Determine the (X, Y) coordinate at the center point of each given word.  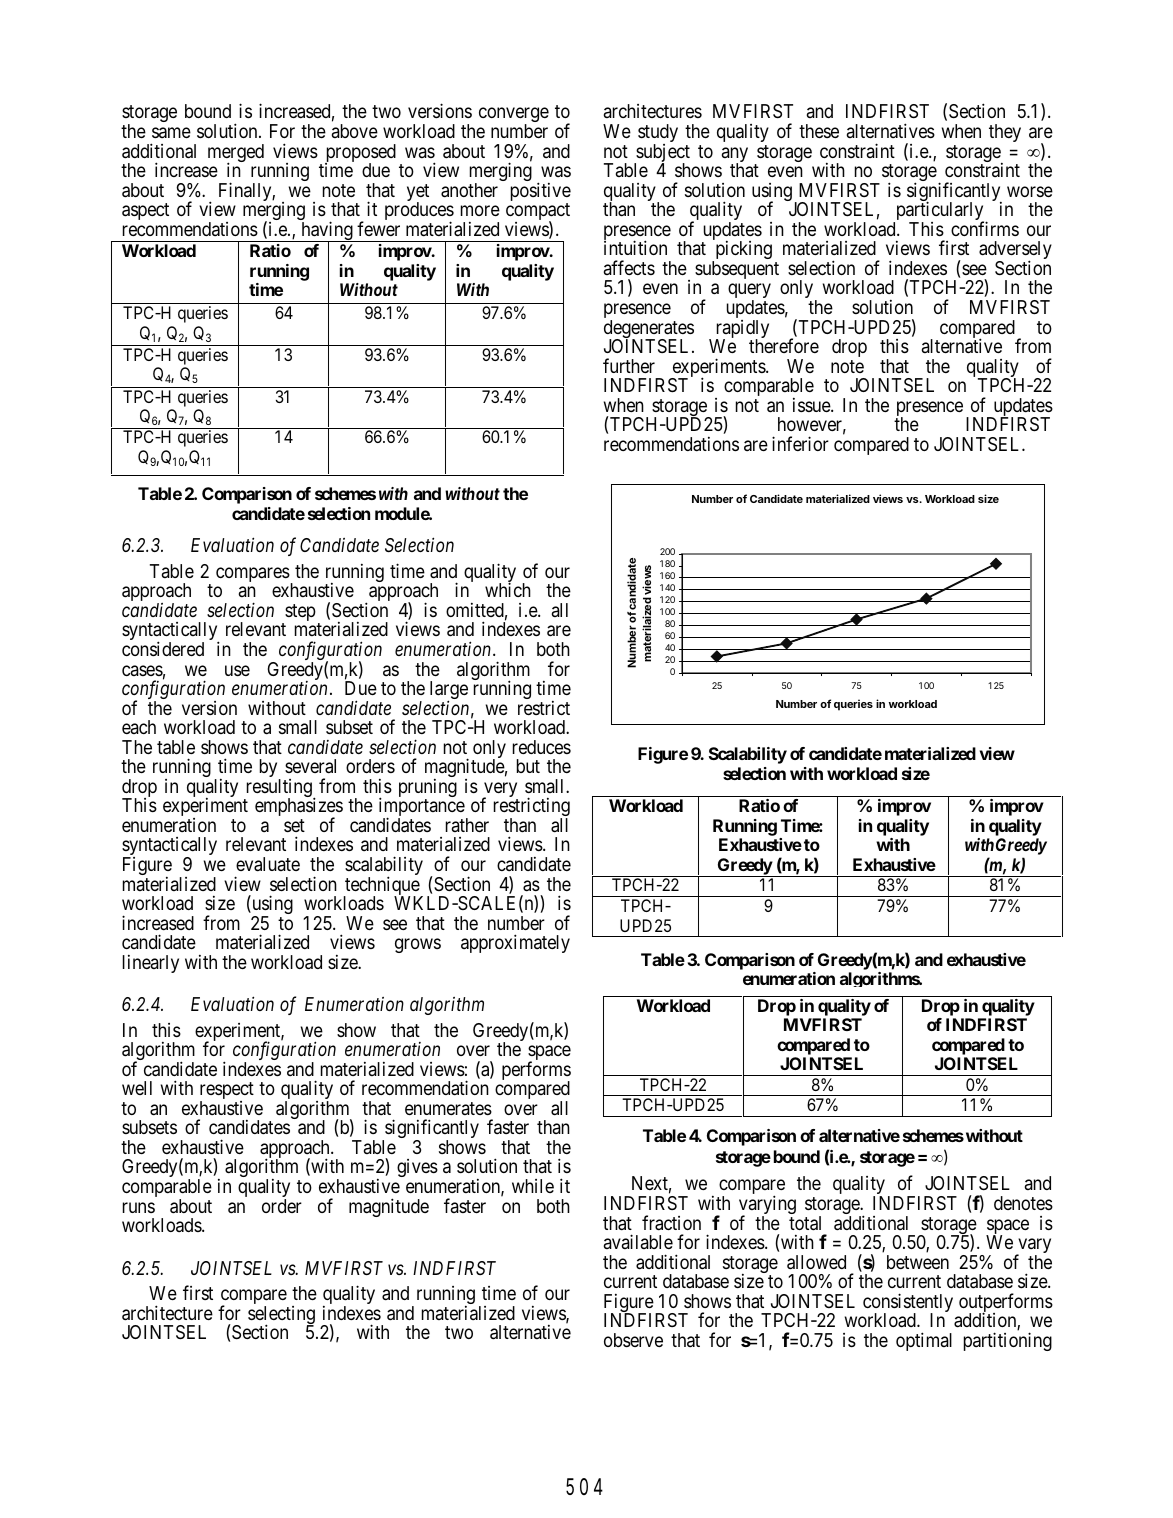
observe (633, 1340)
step (299, 614)
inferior (800, 443)
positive (541, 193)
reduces (542, 747)
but (528, 766)
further (629, 365)
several (310, 766)
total (805, 1223)
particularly (939, 212)
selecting (281, 1316)
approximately (515, 943)
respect (227, 1092)
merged (236, 154)
